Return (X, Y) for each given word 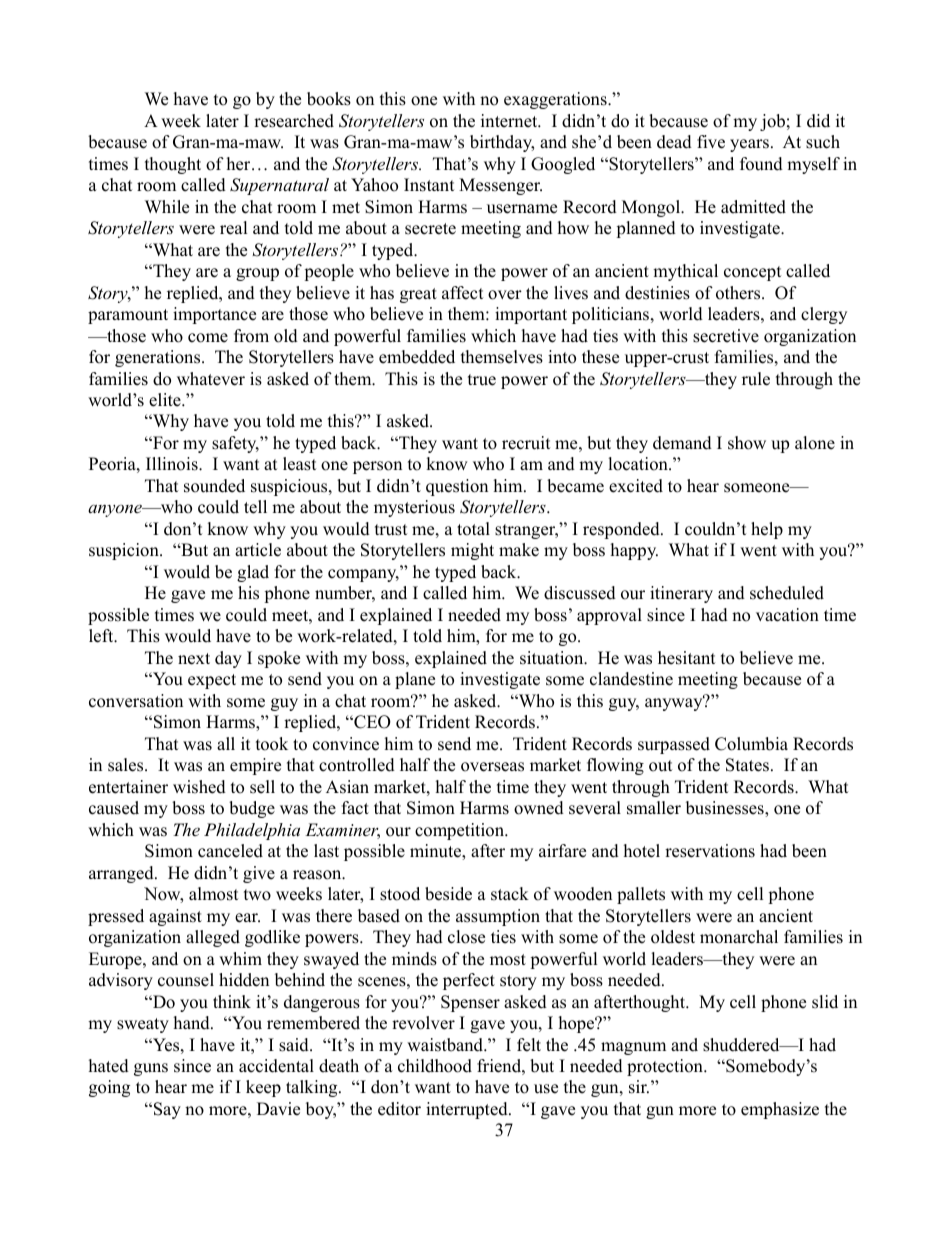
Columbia (751, 744)
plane (415, 680)
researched (294, 121)
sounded (214, 486)
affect (463, 293)
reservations (710, 851)
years (749, 145)
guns (151, 1069)
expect (212, 681)
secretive (726, 336)
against (175, 917)
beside (448, 894)
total (473, 529)
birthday (502, 143)
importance (214, 315)
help (767, 530)
